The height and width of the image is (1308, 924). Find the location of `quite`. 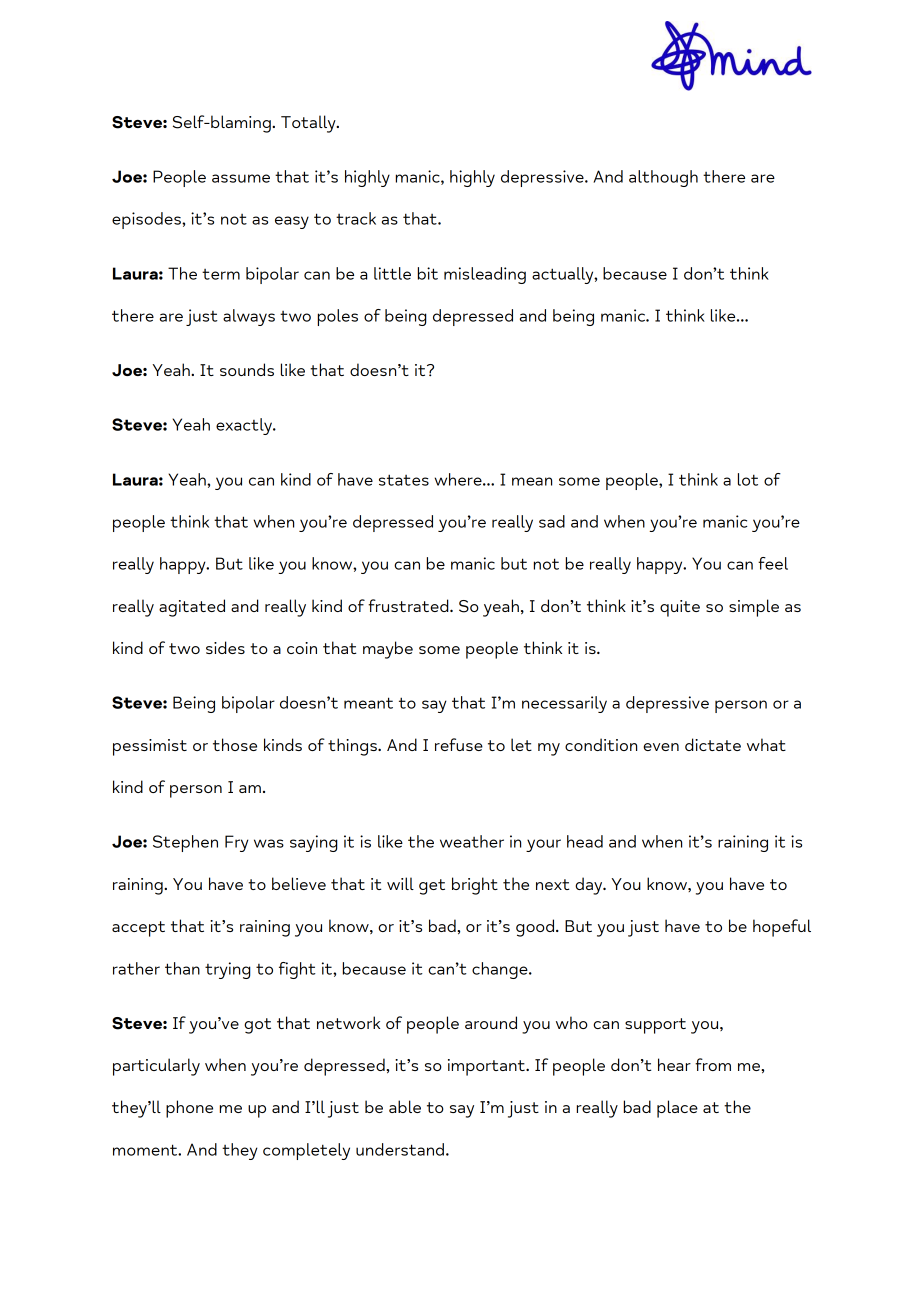

quite is located at coordinates (680, 608).
